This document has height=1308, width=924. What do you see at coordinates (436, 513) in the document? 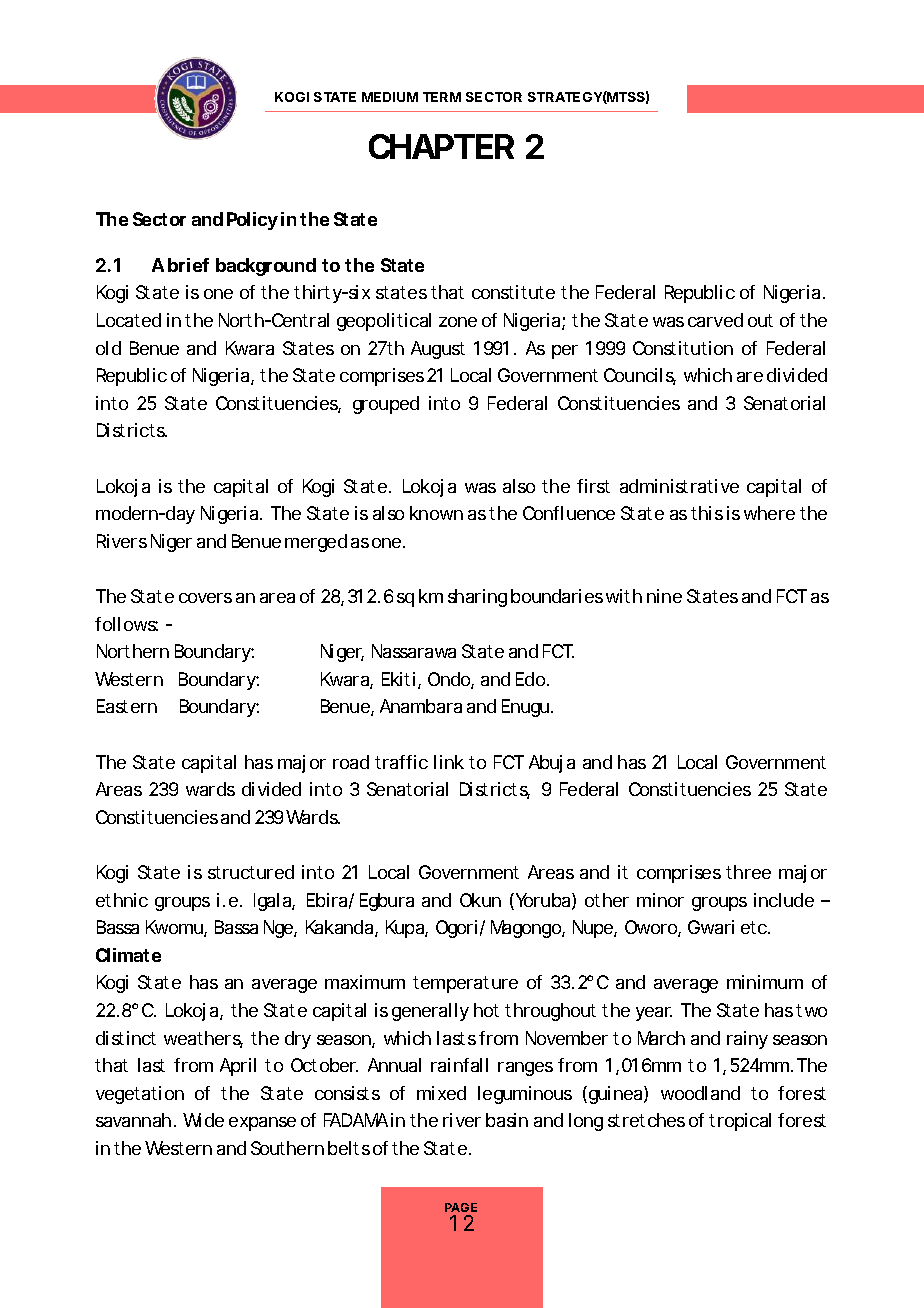
I see `known` at bounding box center [436, 513].
